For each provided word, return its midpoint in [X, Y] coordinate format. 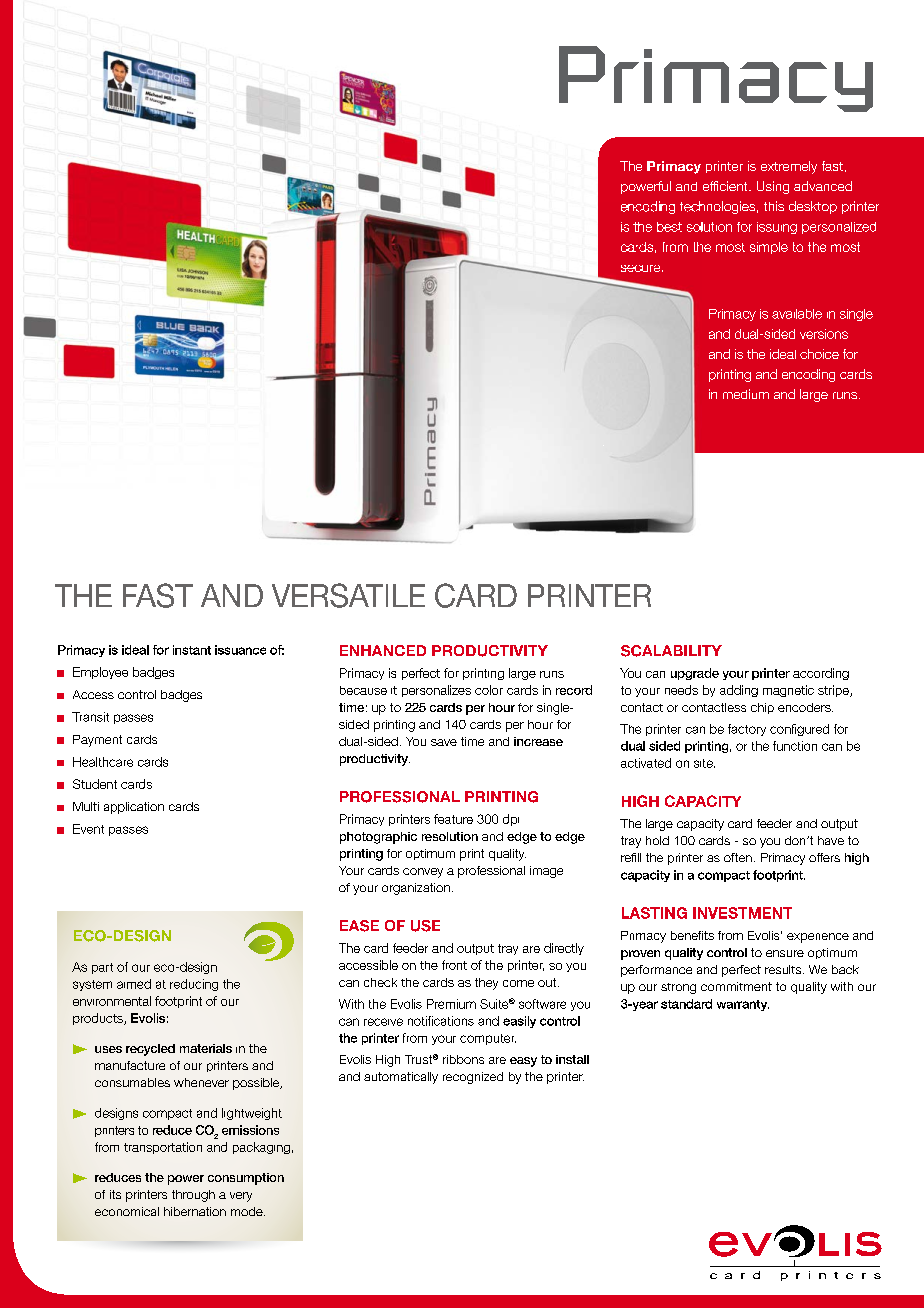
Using [773, 187]
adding [739, 691]
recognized [473, 1078]
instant [192, 650]
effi [710, 186]
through [193, 1196]
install [572, 1059]
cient [735, 186]
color [489, 690]
